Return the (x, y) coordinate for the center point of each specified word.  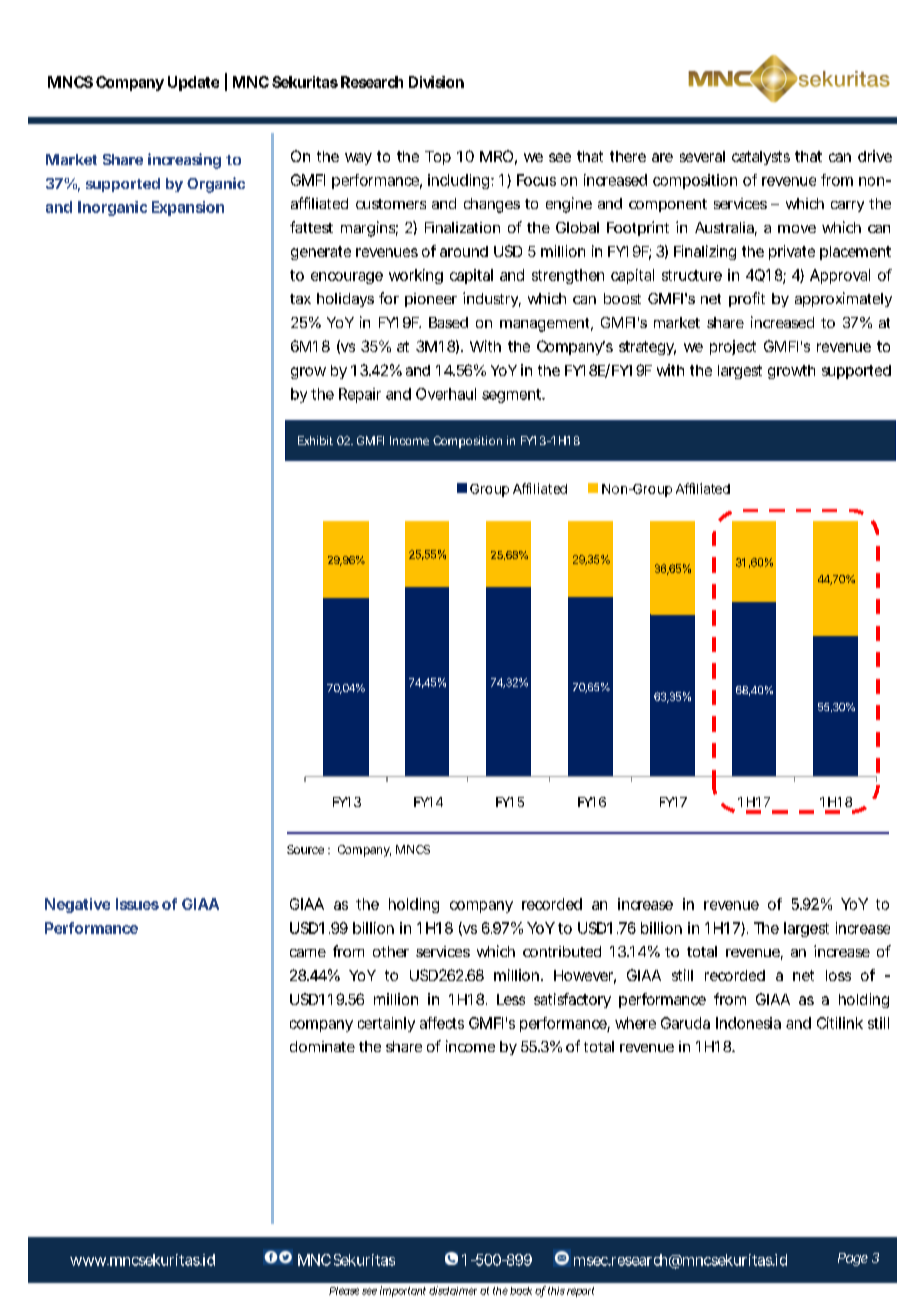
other (391, 951)
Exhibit (315, 440)
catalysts (761, 158)
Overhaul (446, 394)
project (733, 347)
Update (193, 83)
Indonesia (748, 1023)
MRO (496, 156)
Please (344, 1291)
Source (305, 849)
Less (511, 999)
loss (838, 975)
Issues (137, 904)
